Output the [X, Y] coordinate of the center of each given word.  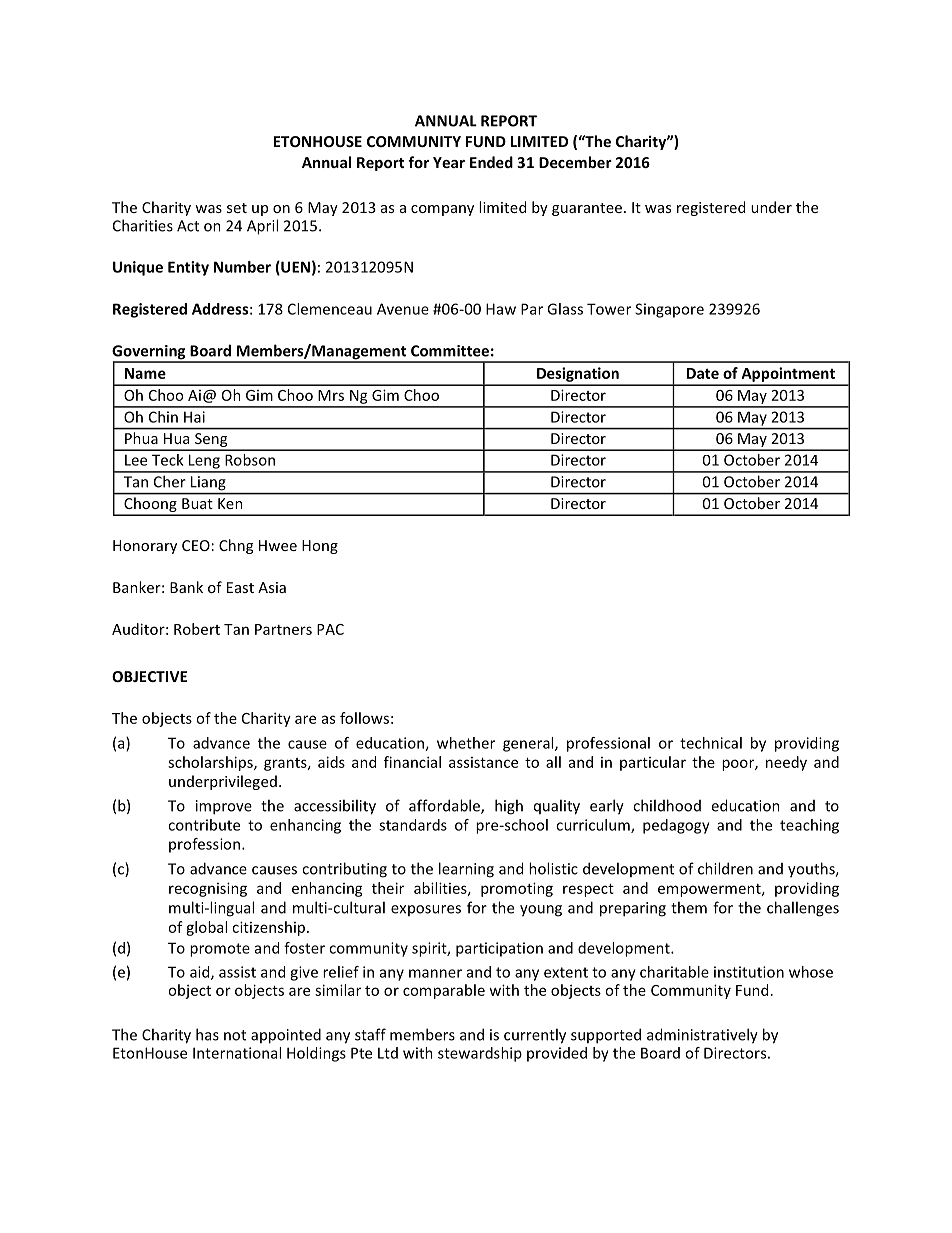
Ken [230, 503]
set [237, 208]
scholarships [211, 763]
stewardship [480, 1054]
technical [711, 743]
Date [703, 373]
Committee [450, 351]
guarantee [587, 209]
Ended [491, 162]
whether [466, 743]
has [207, 1034]
